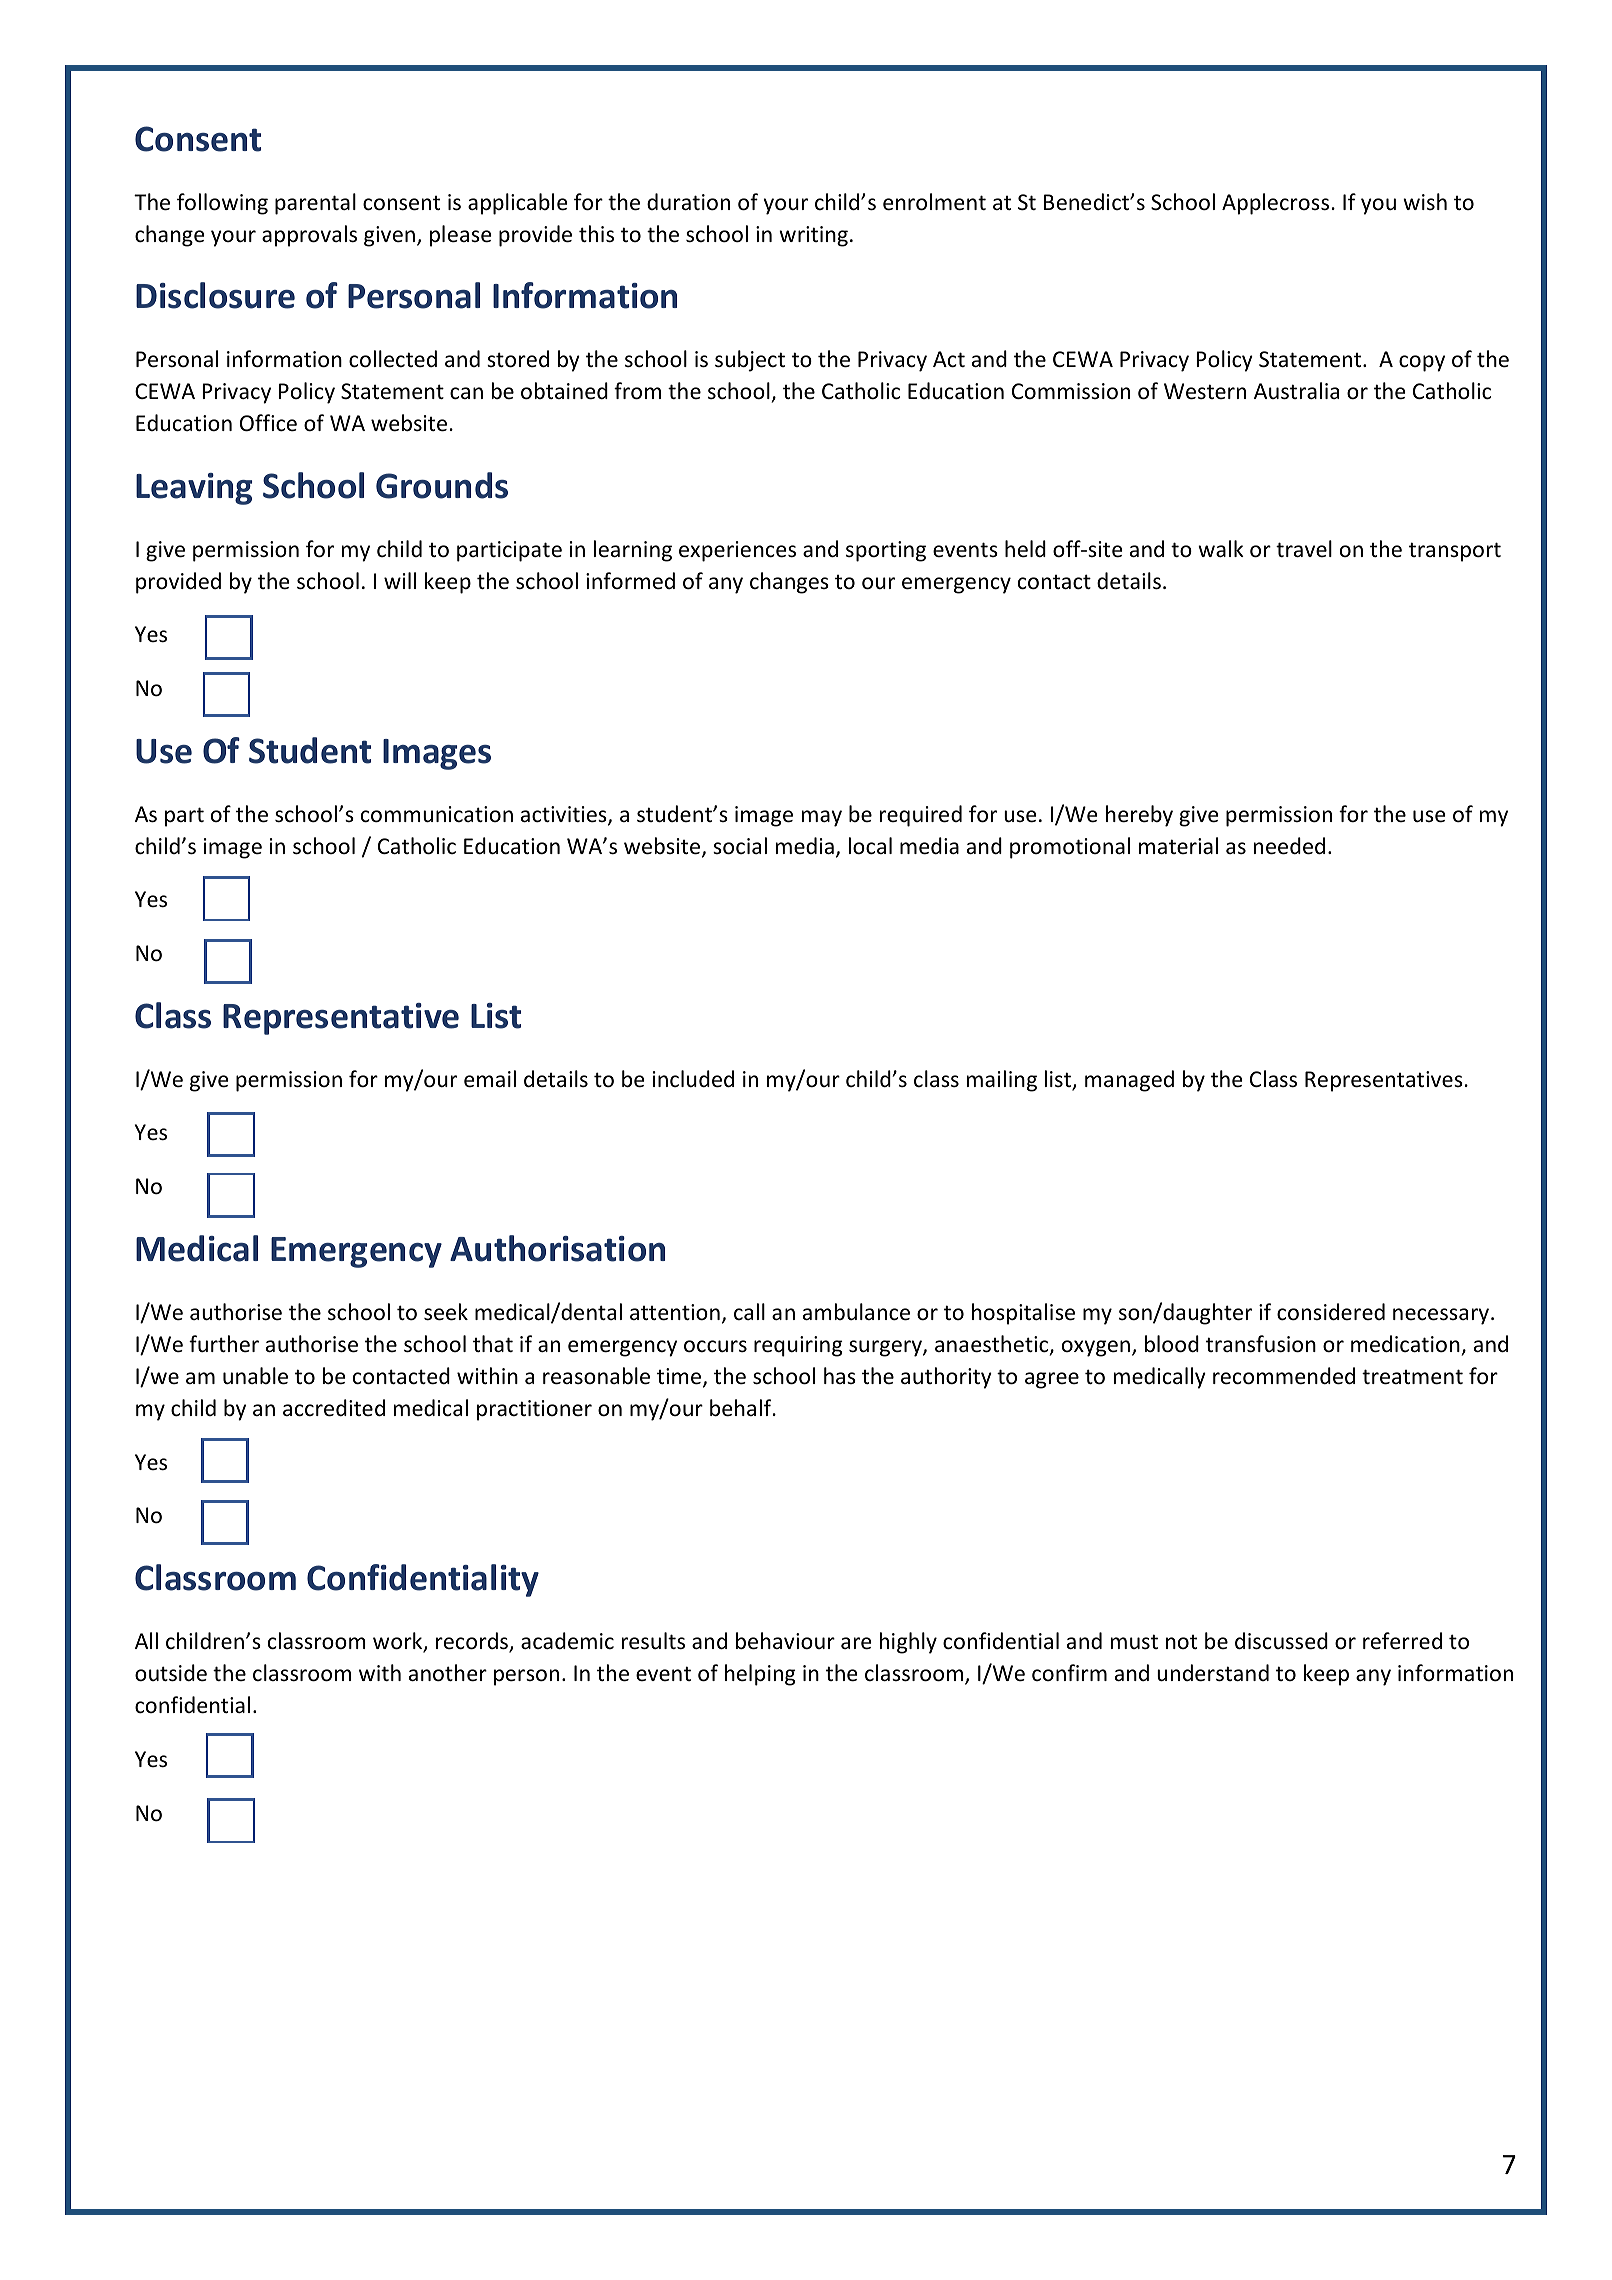 The height and width of the screenshot is (2280, 1612). Describe the element at coordinates (1425, 201) in the screenshot. I see `wish` at that location.
